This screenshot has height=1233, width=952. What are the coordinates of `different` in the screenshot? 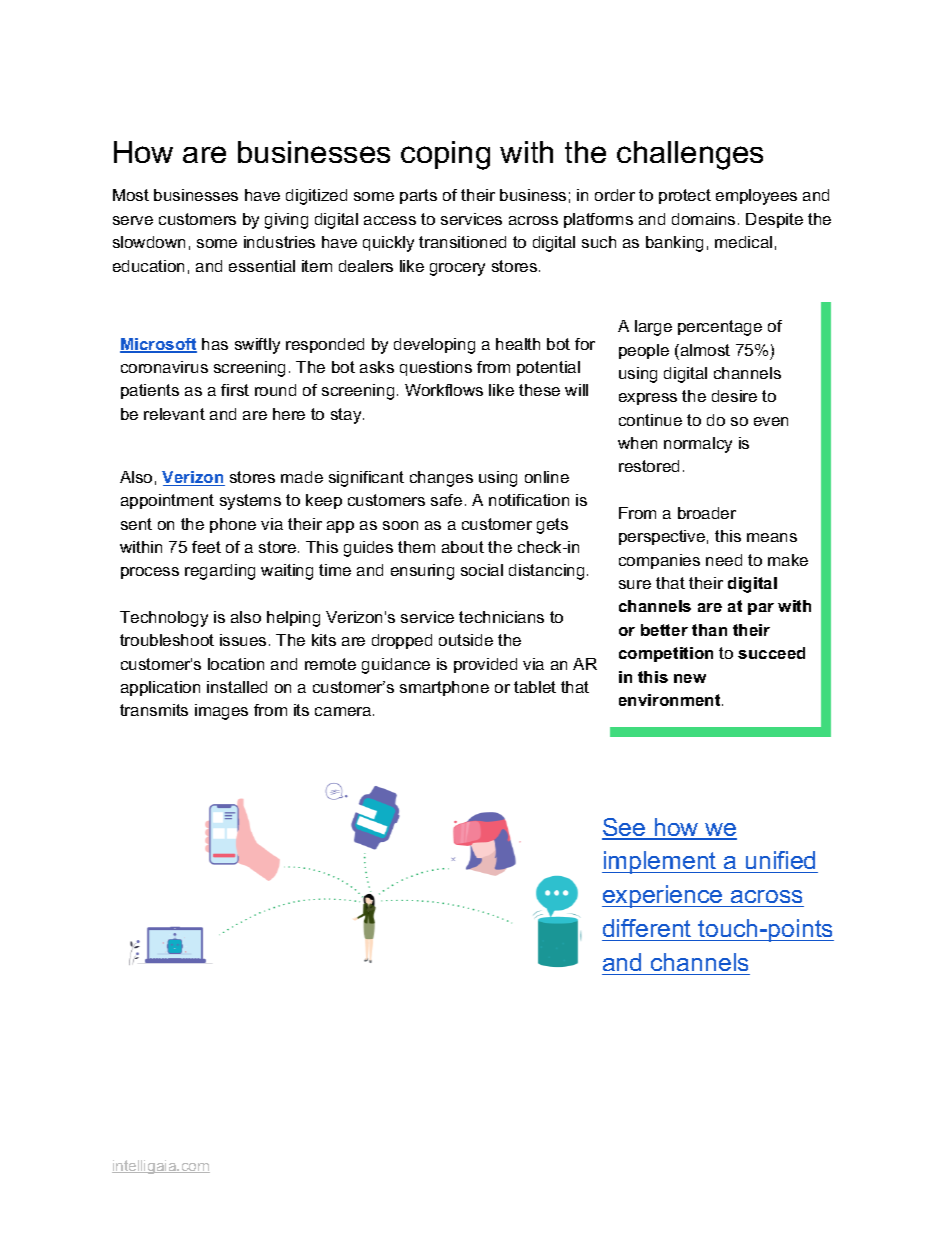 It's located at (647, 928).
